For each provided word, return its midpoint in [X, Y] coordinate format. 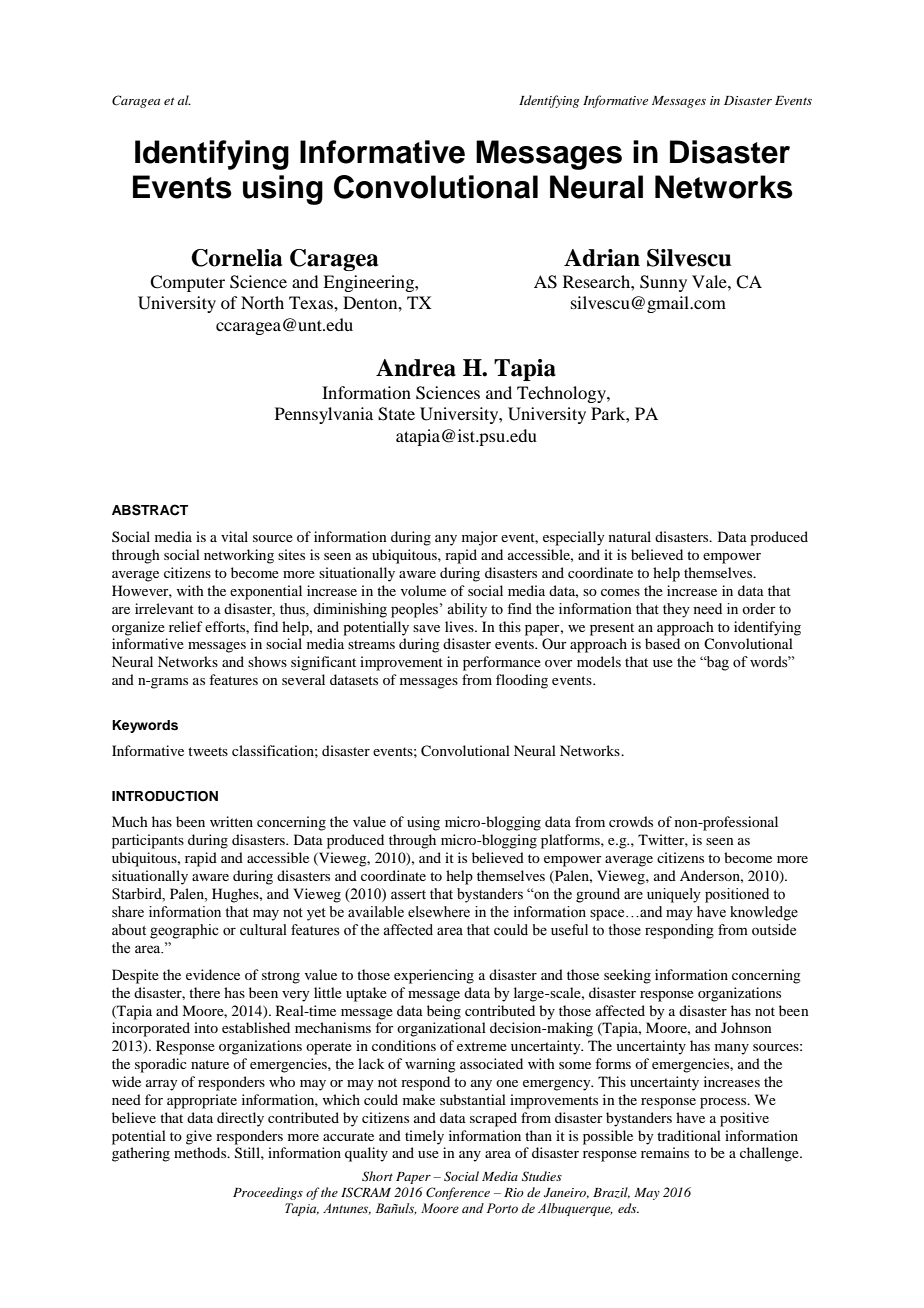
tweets [208, 751]
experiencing [434, 976]
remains [665, 1152]
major [480, 538]
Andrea [416, 368]
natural [630, 536]
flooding [522, 681]
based [662, 643]
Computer [187, 283]
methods [201, 1152]
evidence [213, 974]
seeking [627, 976]
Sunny [663, 283]
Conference [458, 1193]
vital [234, 536]
